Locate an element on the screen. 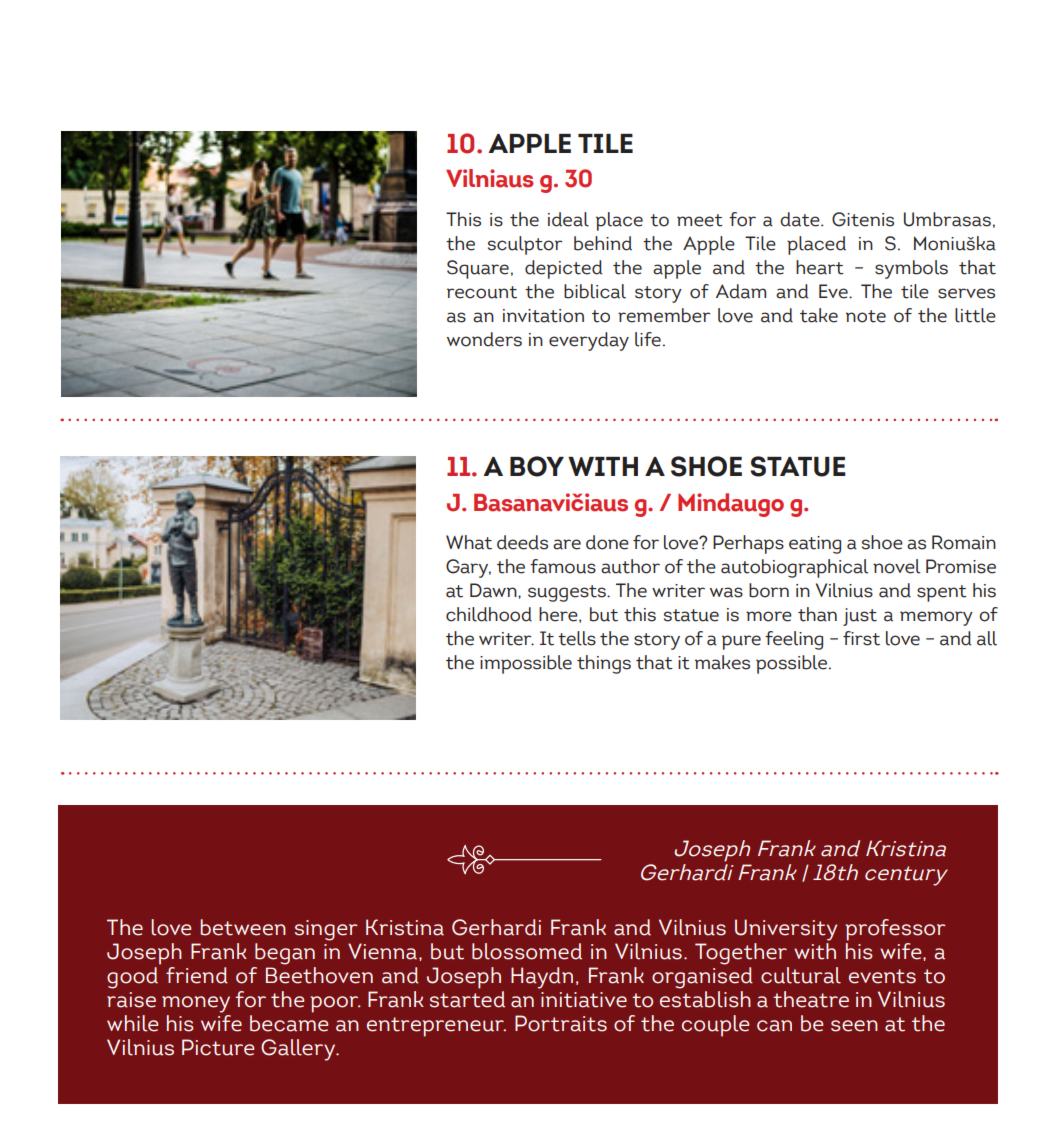 Image resolution: width=1064 pixels, height=1124 pixels. just is located at coordinates (860, 617).
